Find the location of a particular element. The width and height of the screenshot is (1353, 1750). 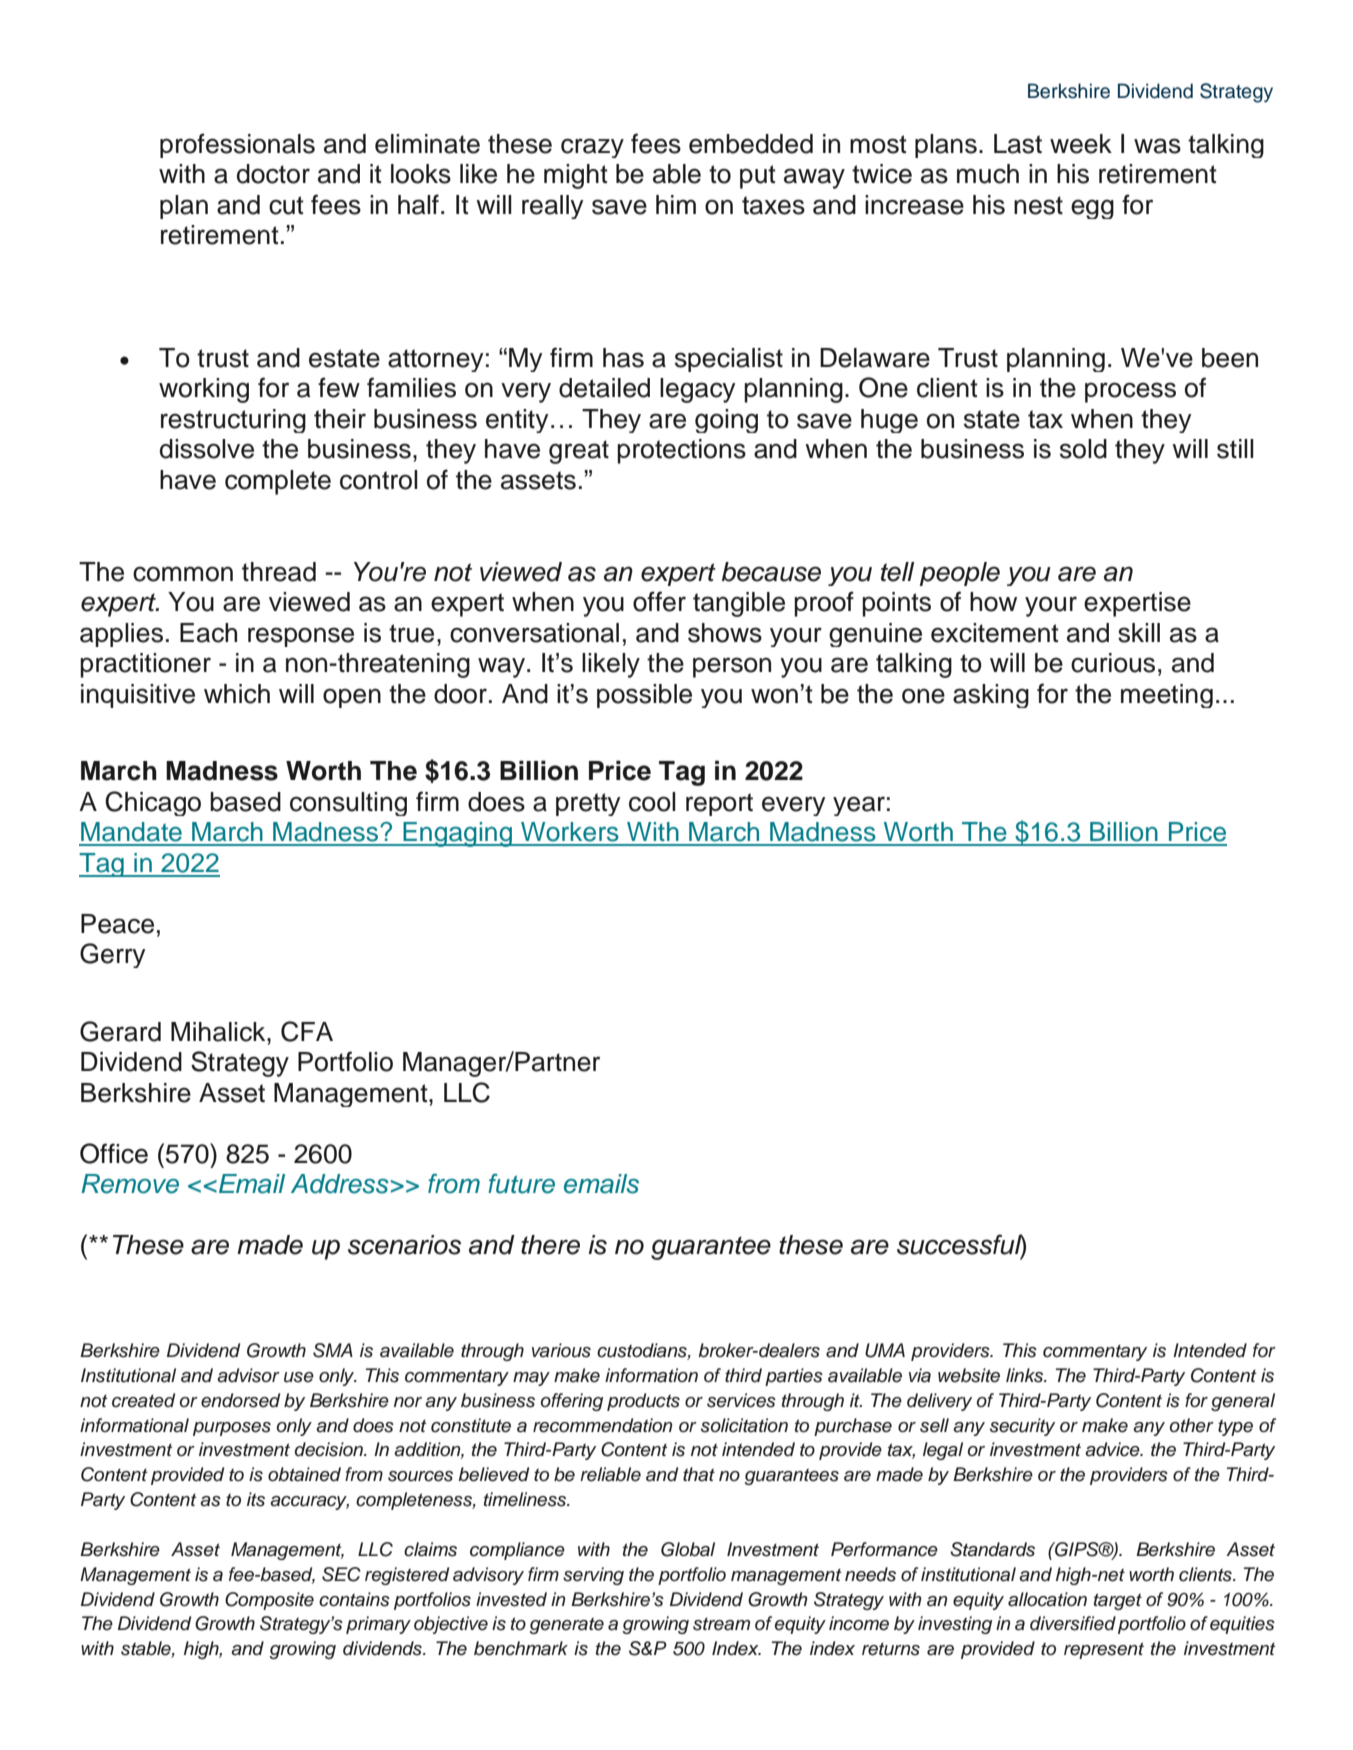

curious is located at coordinates (1113, 663).
